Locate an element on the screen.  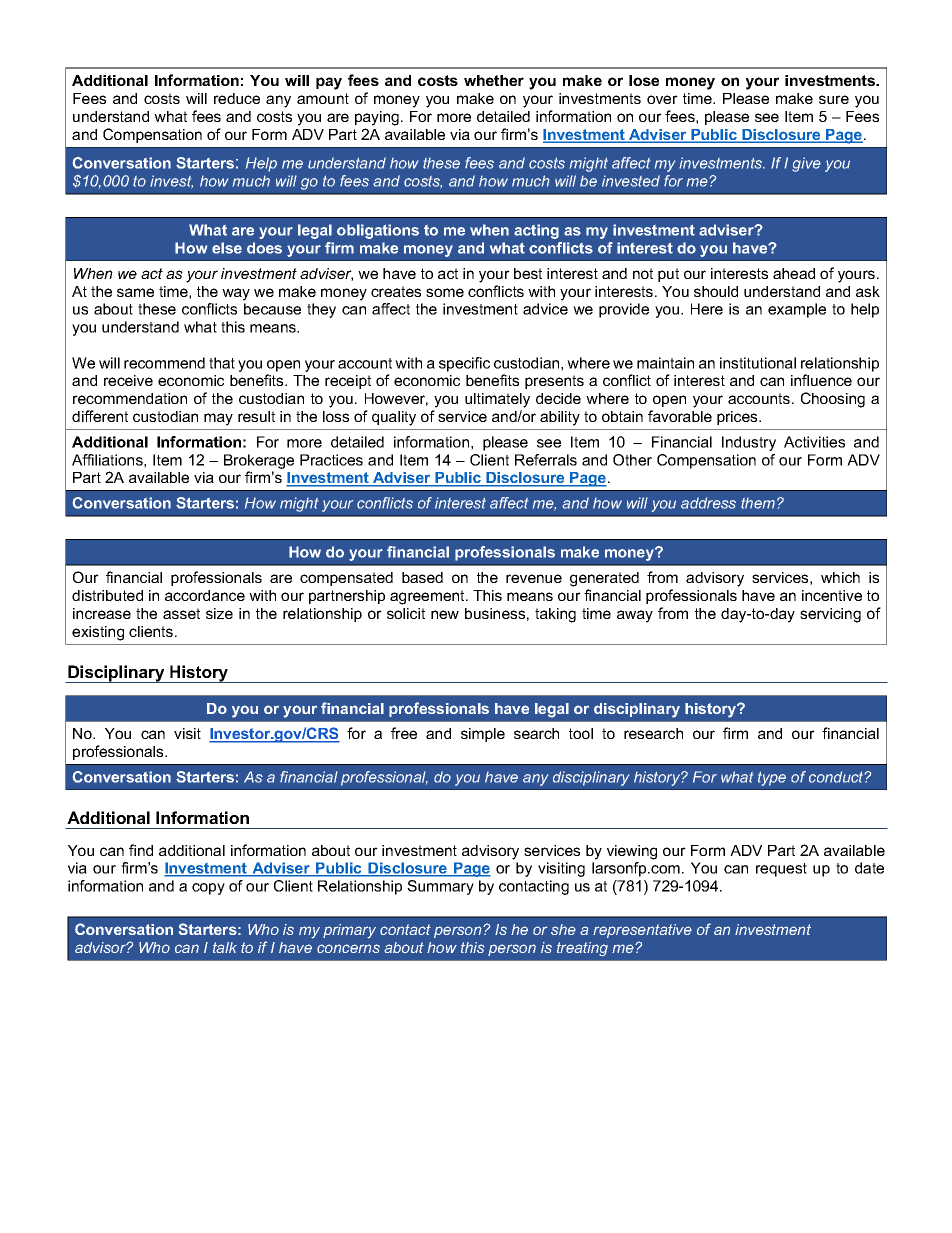
request is located at coordinates (781, 870).
